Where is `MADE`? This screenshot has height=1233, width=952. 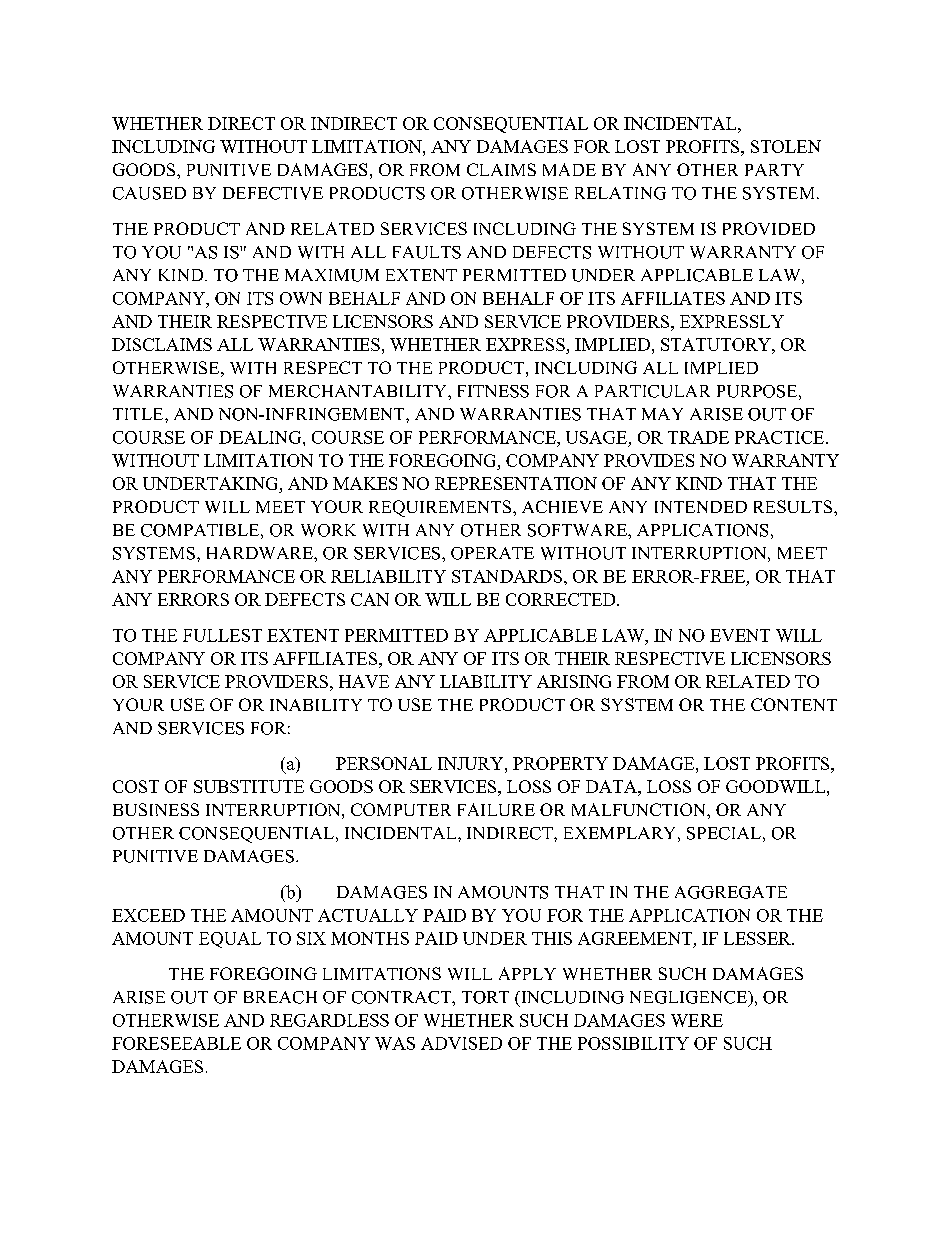 MADE is located at coordinates (569, 169).
